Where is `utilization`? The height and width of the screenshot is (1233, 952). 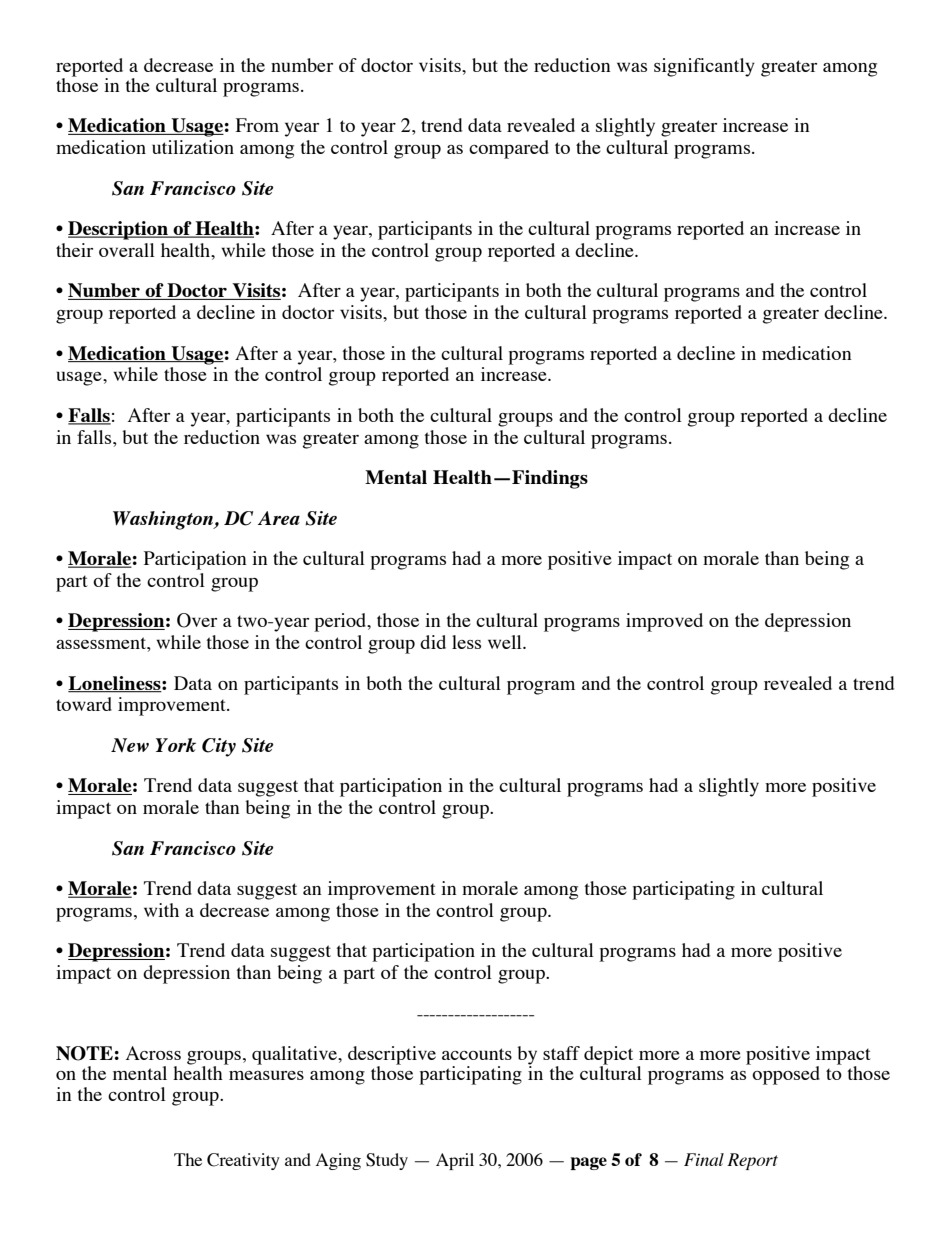
utilization is located at coordinates (193, 147).
